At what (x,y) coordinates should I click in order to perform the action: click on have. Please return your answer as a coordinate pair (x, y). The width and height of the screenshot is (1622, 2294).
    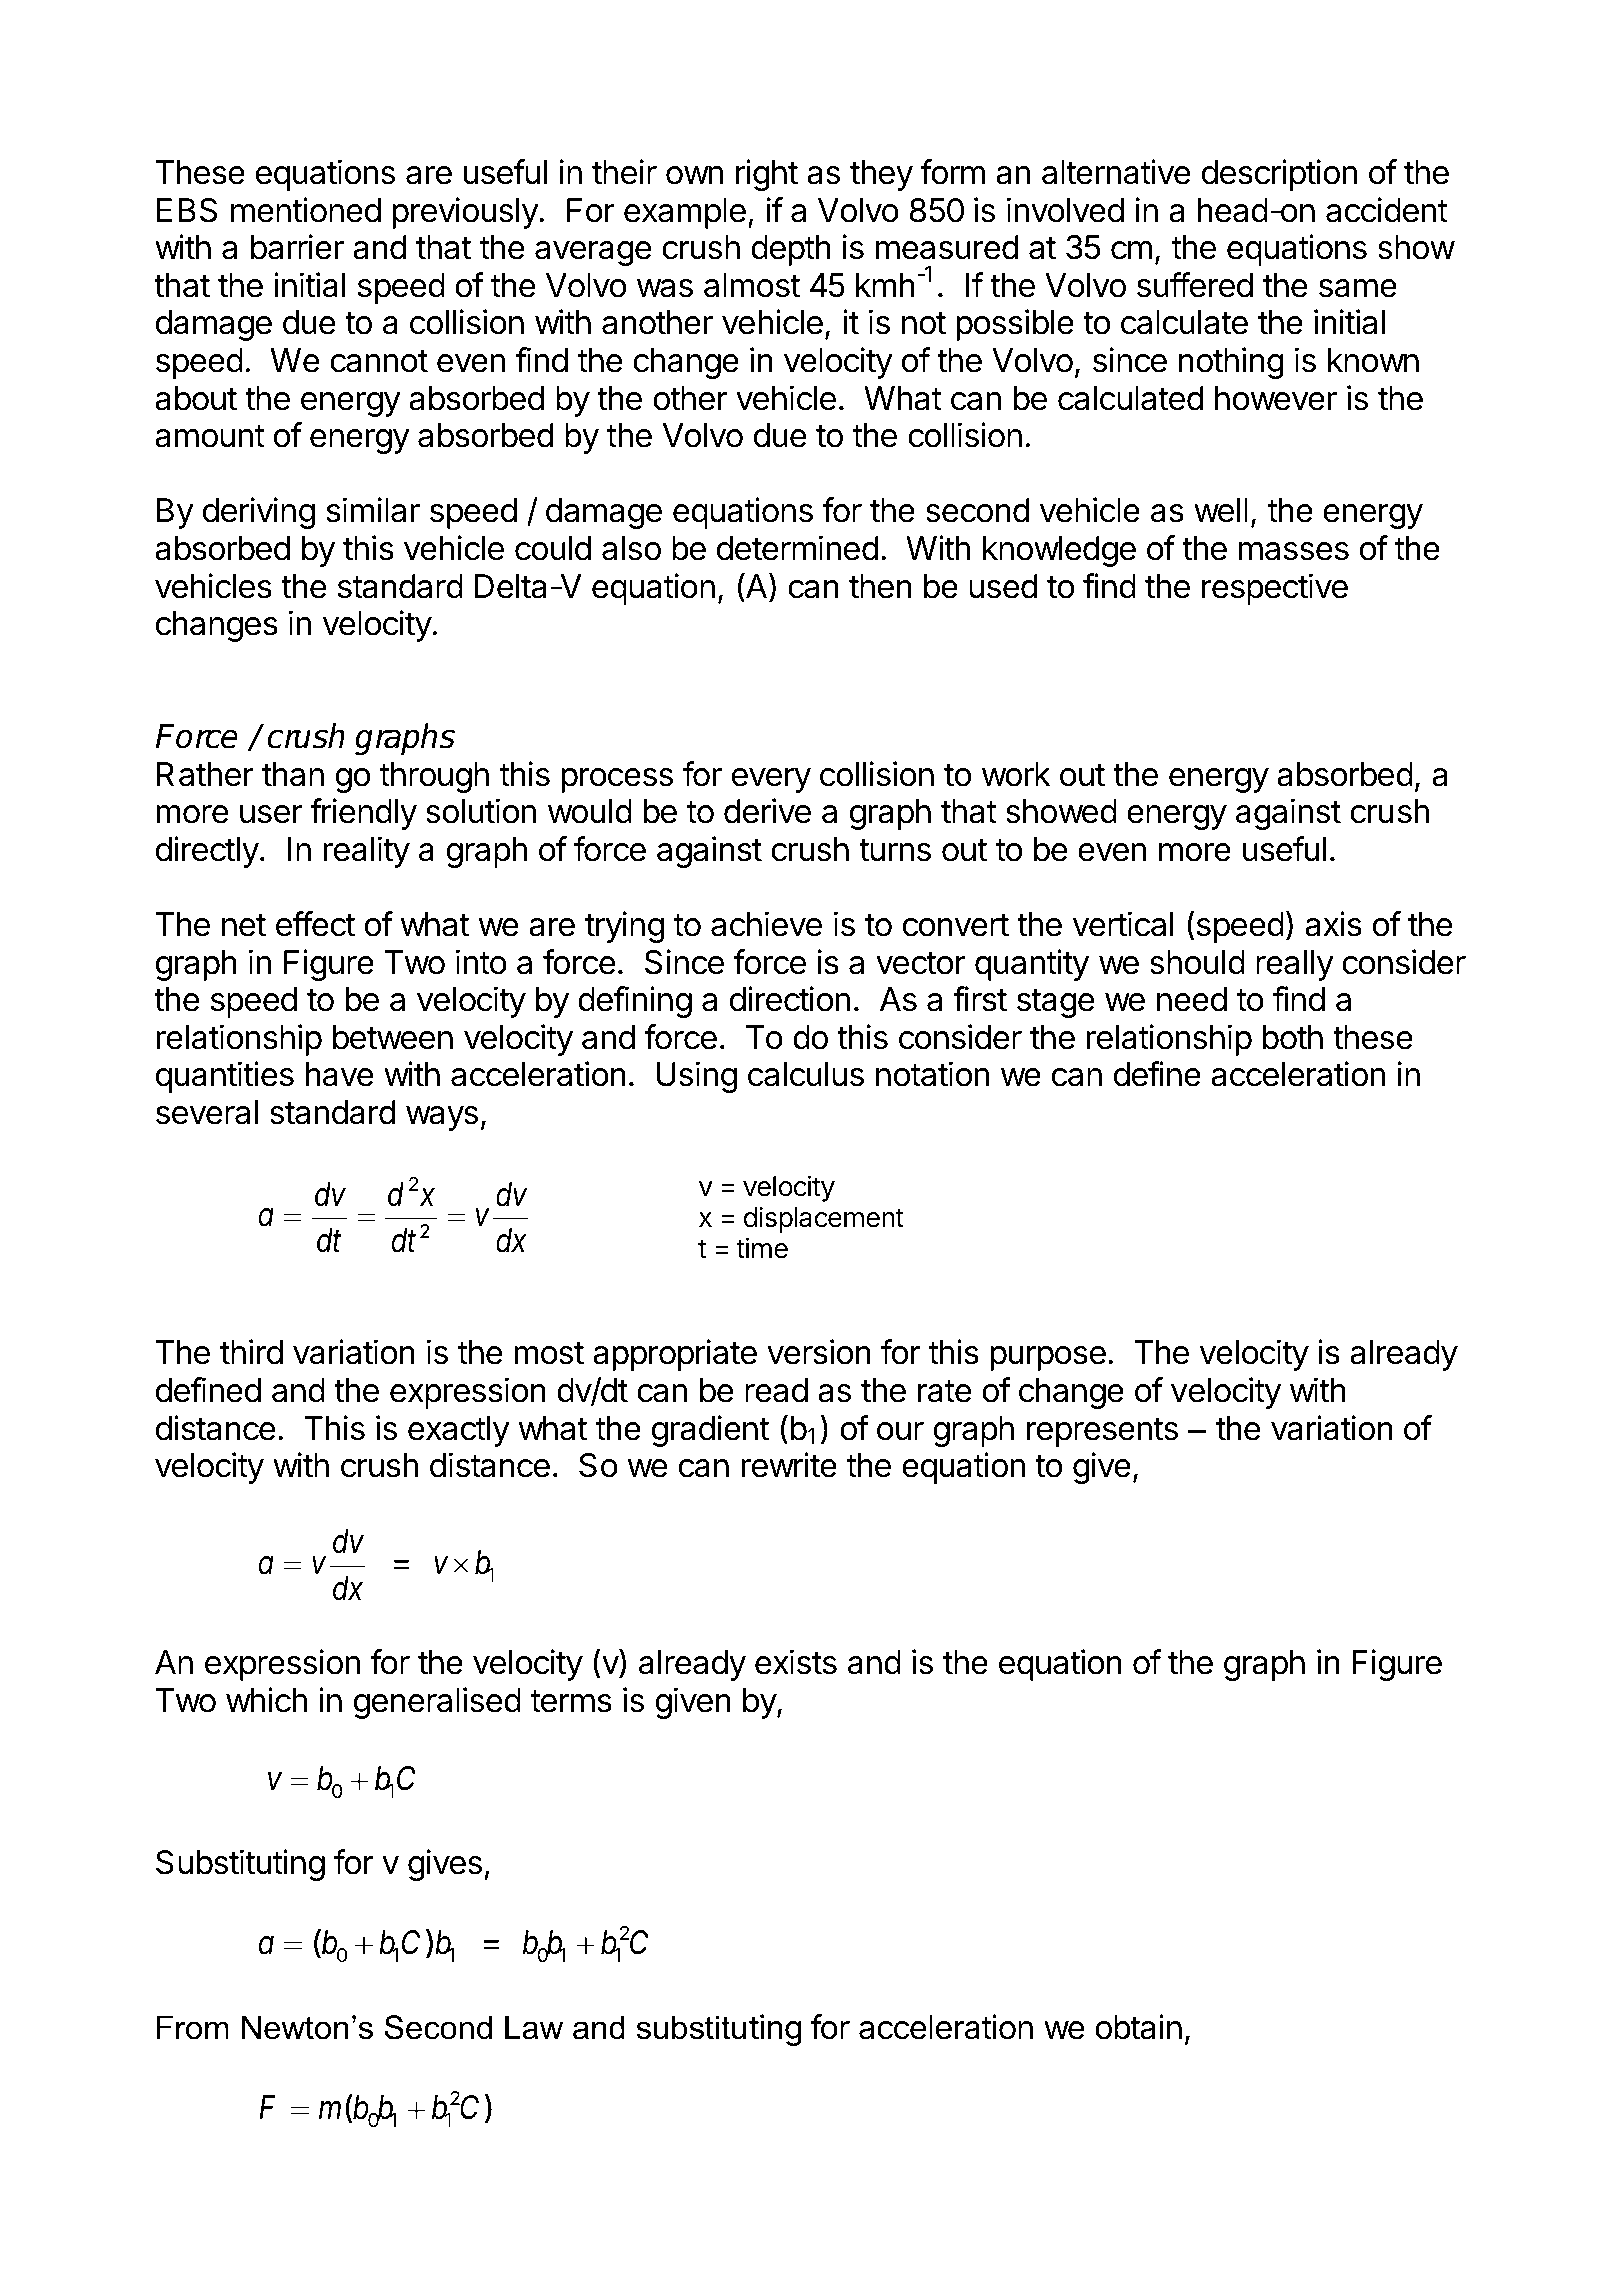
    Looking at the image, I should click on (340, 1074).
